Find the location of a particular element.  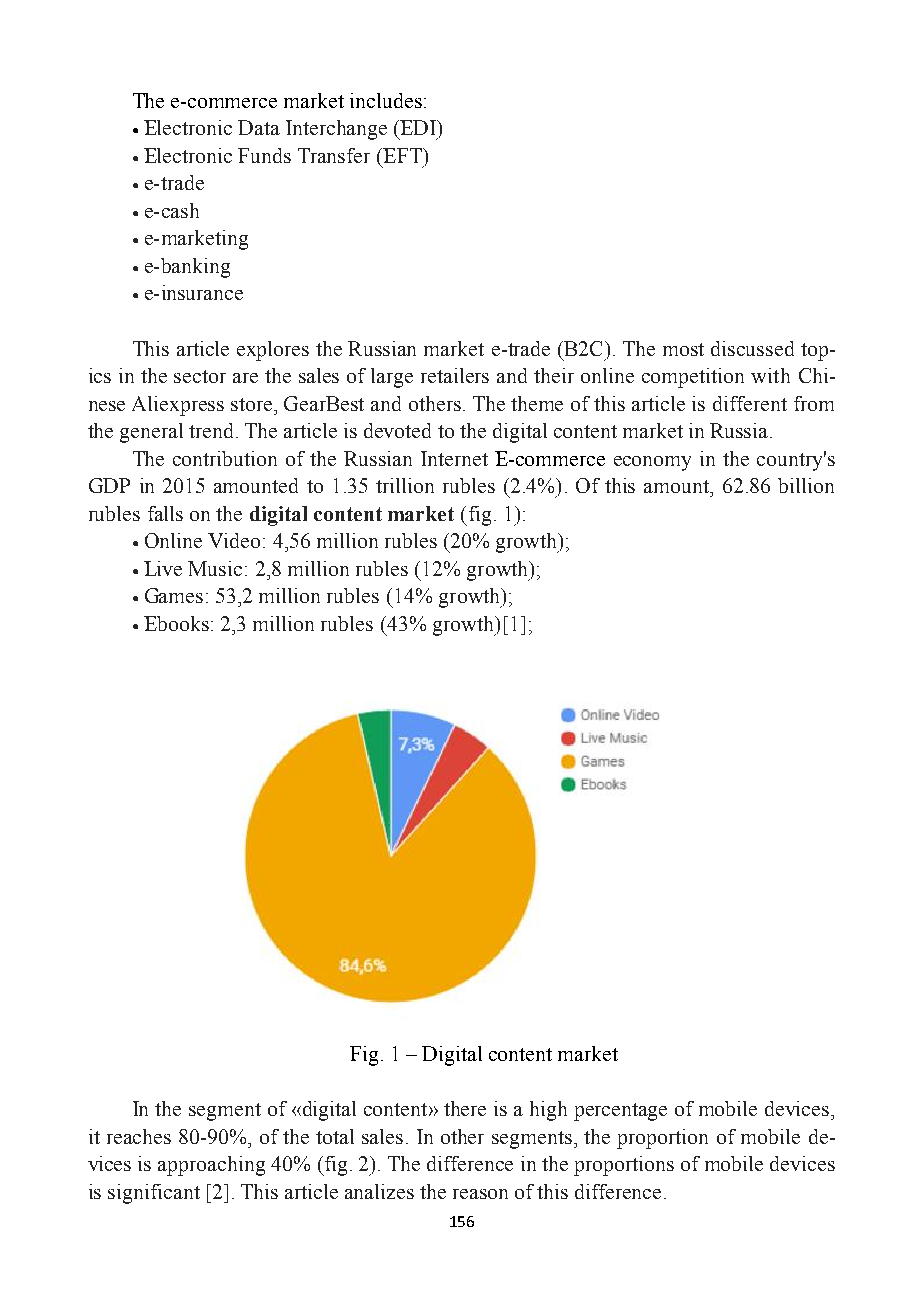

trillion is located at coordinates (405, 485).
